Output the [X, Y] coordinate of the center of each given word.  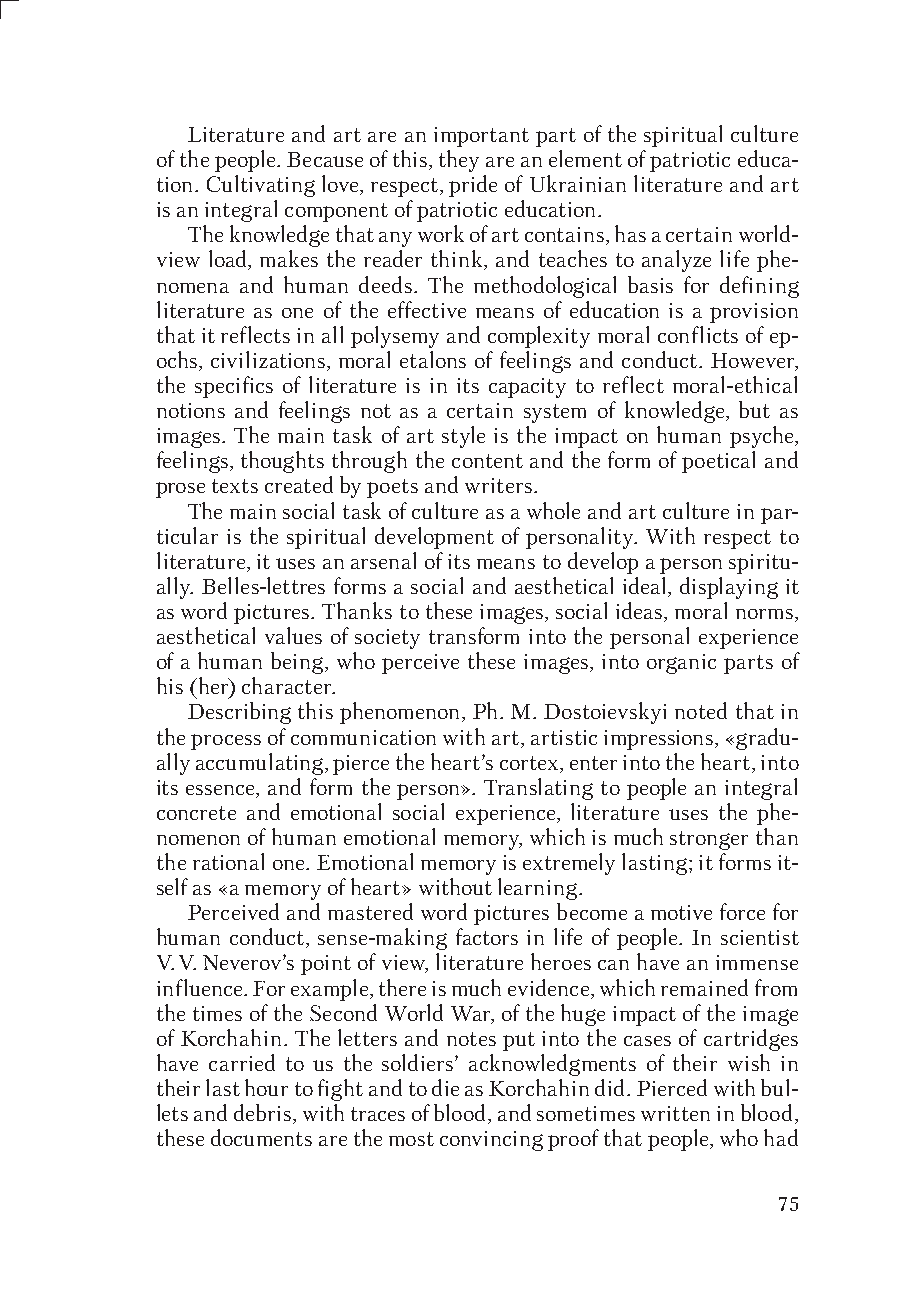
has [630, 233]
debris [262, 1112]
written [675, 1113]
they [459, 161]
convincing [491, 1141]
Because [325, 159]
